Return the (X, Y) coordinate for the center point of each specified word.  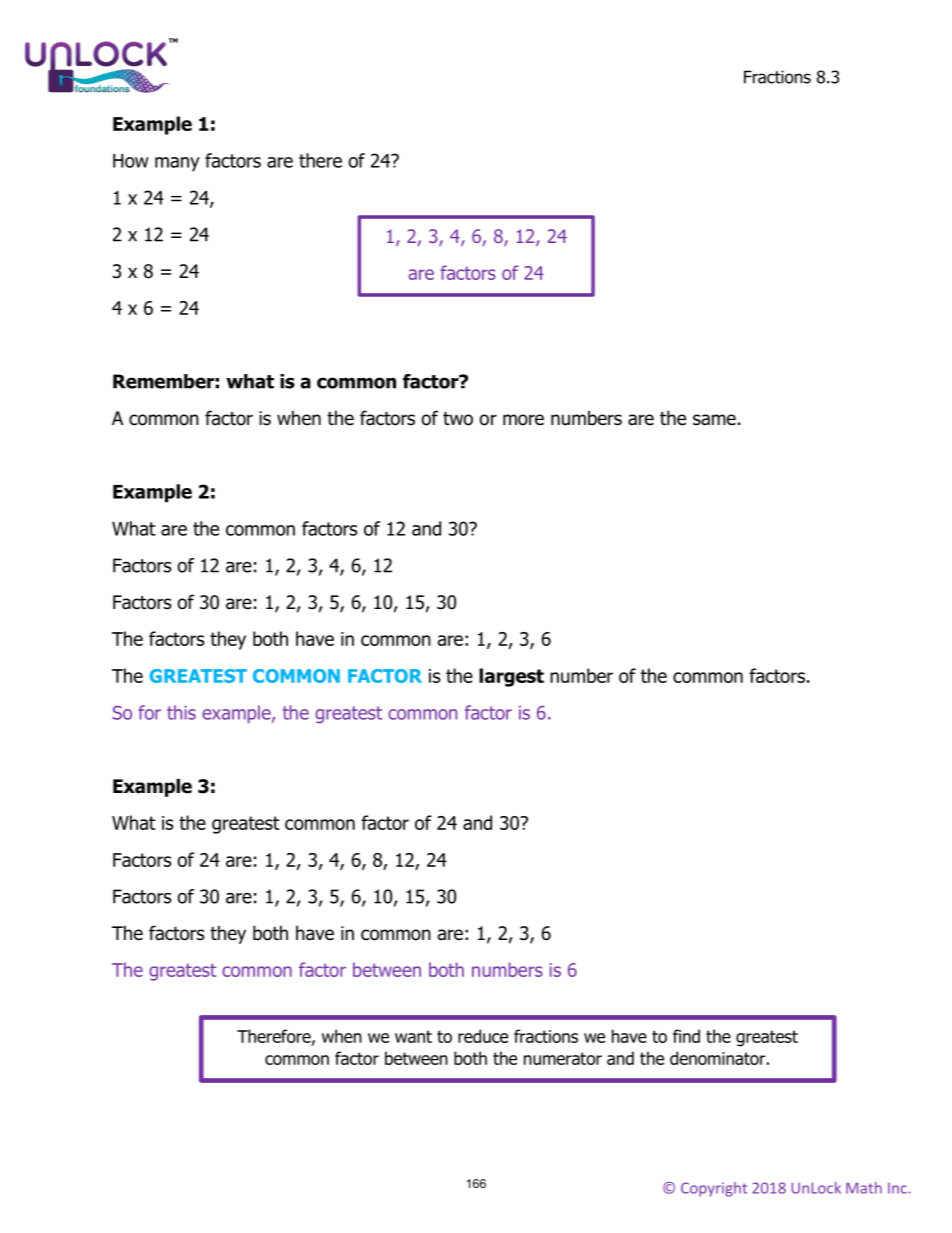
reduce (483, 1036)
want (413, 1036)
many (177, 164)
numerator (563, 1058)
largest (511, 677)
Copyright (714, 1189)
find (686, 1036)
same (714, 420)
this (181, 712)
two (458, 419)
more (523, 420)
